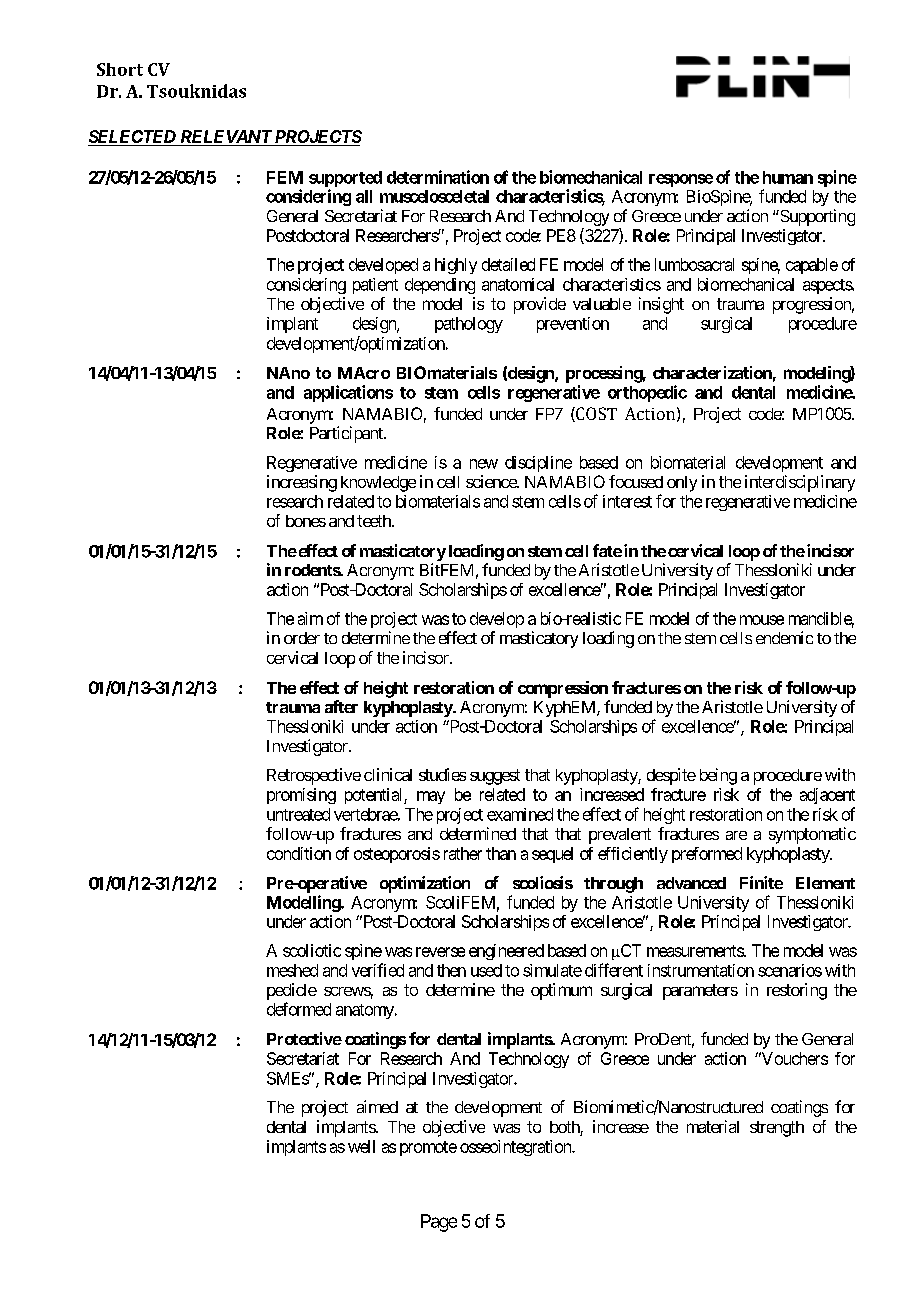 The width and height of the document is (924, 1309). I want to click on promising, so click(301, 796).
